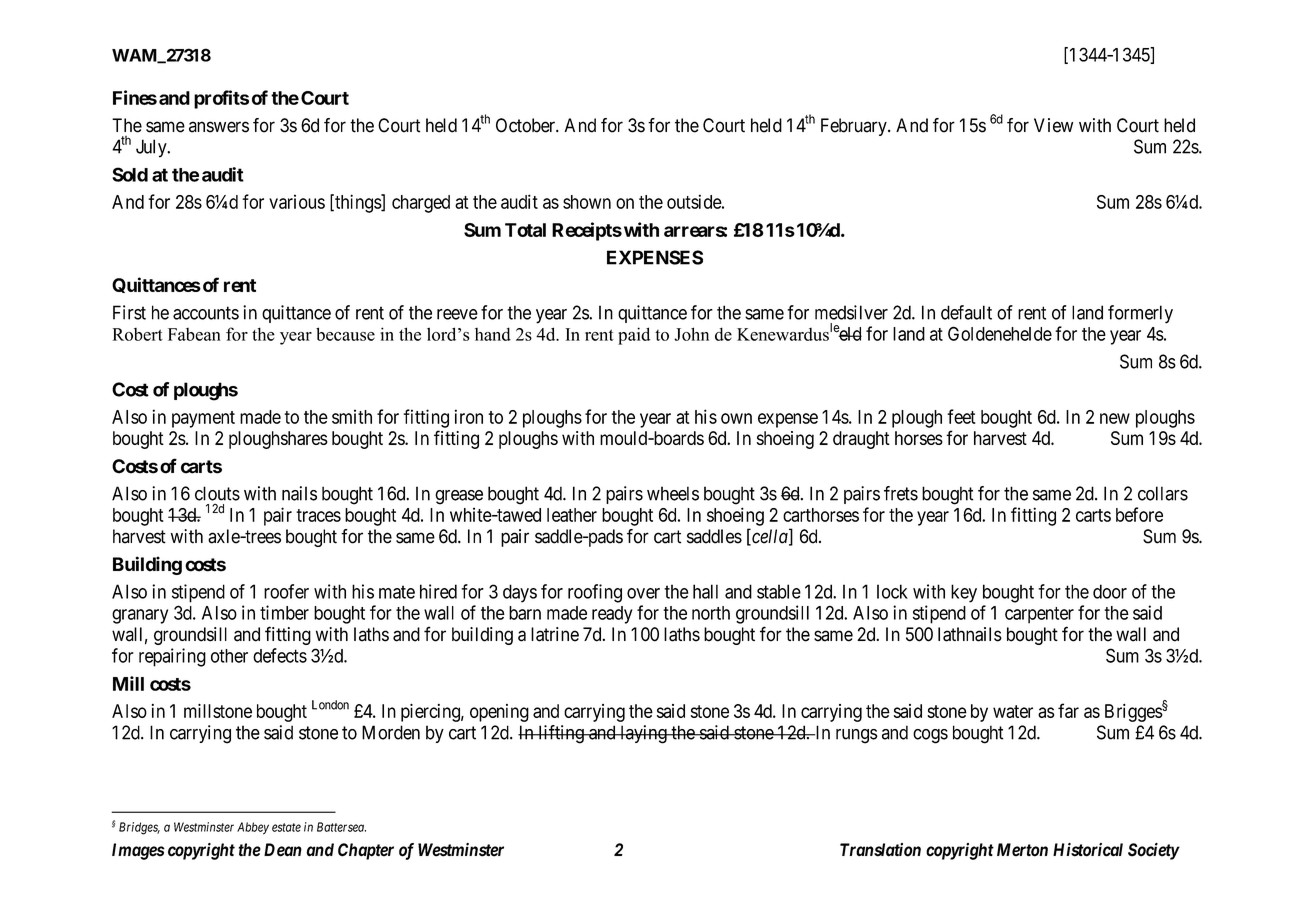  I want to click on October, so click(526, 125).
